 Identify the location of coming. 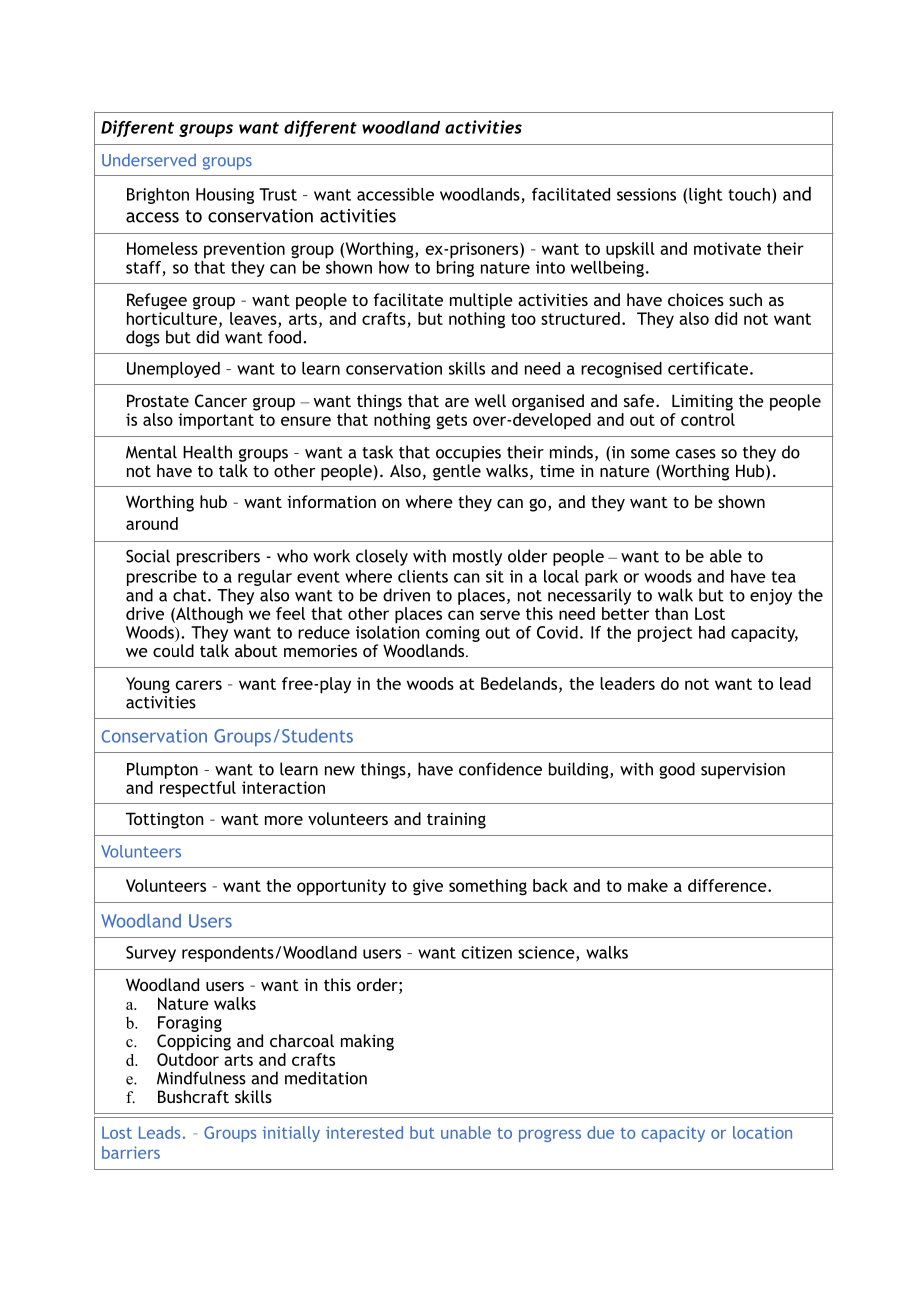
(453, 634).
